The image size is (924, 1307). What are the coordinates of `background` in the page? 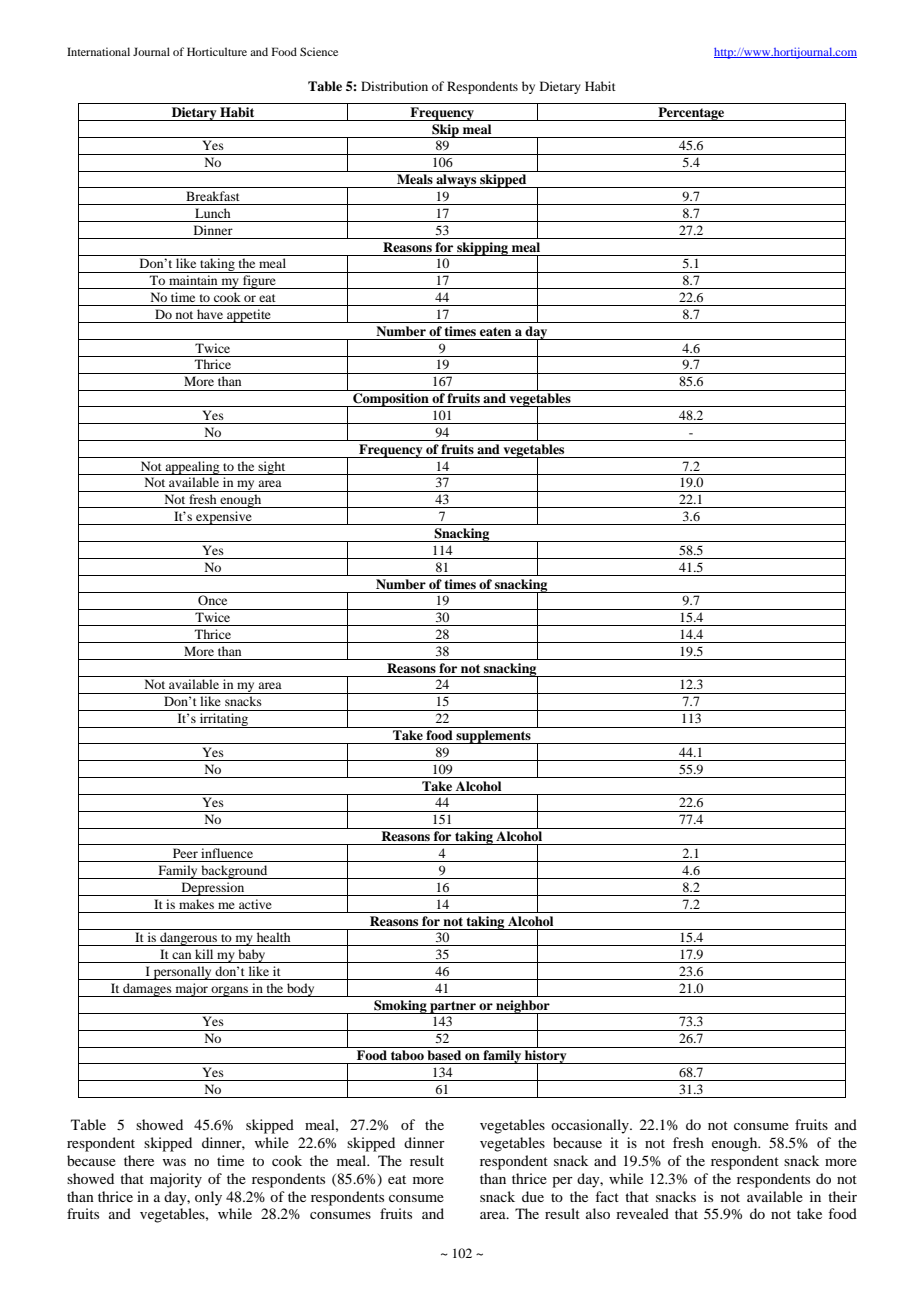 It's located at (234, 872).
